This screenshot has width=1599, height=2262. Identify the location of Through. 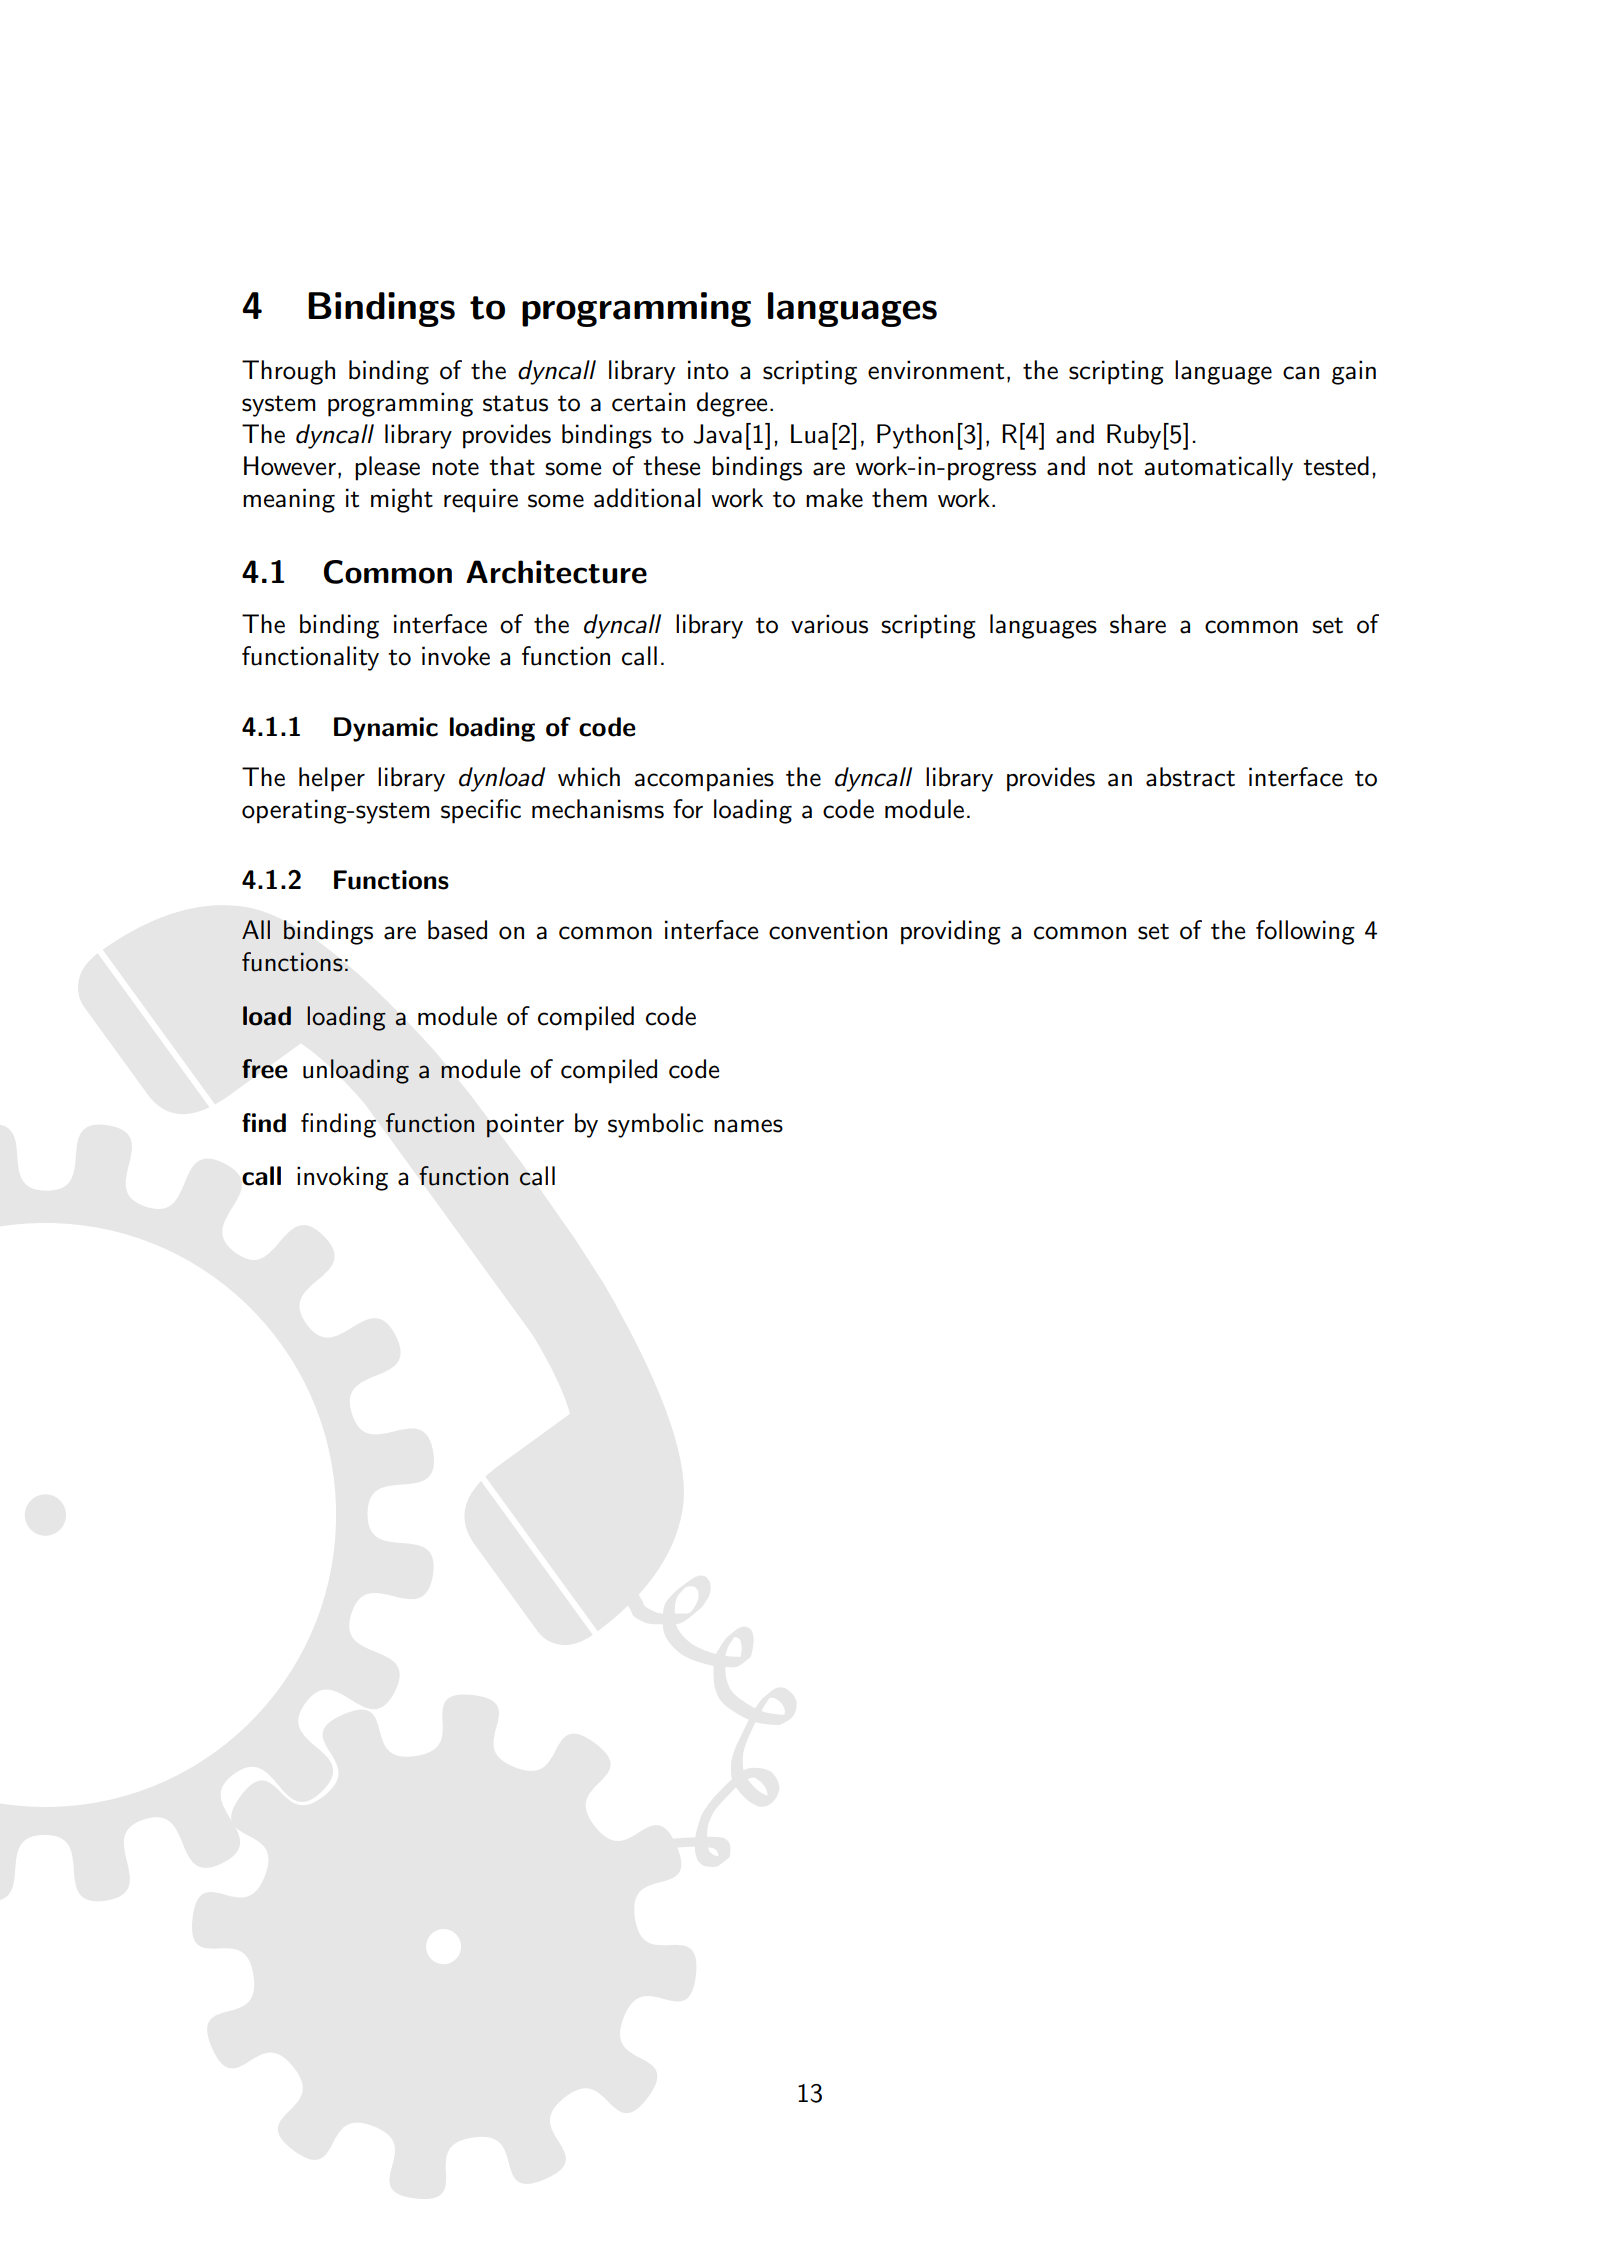
(288, 372).
